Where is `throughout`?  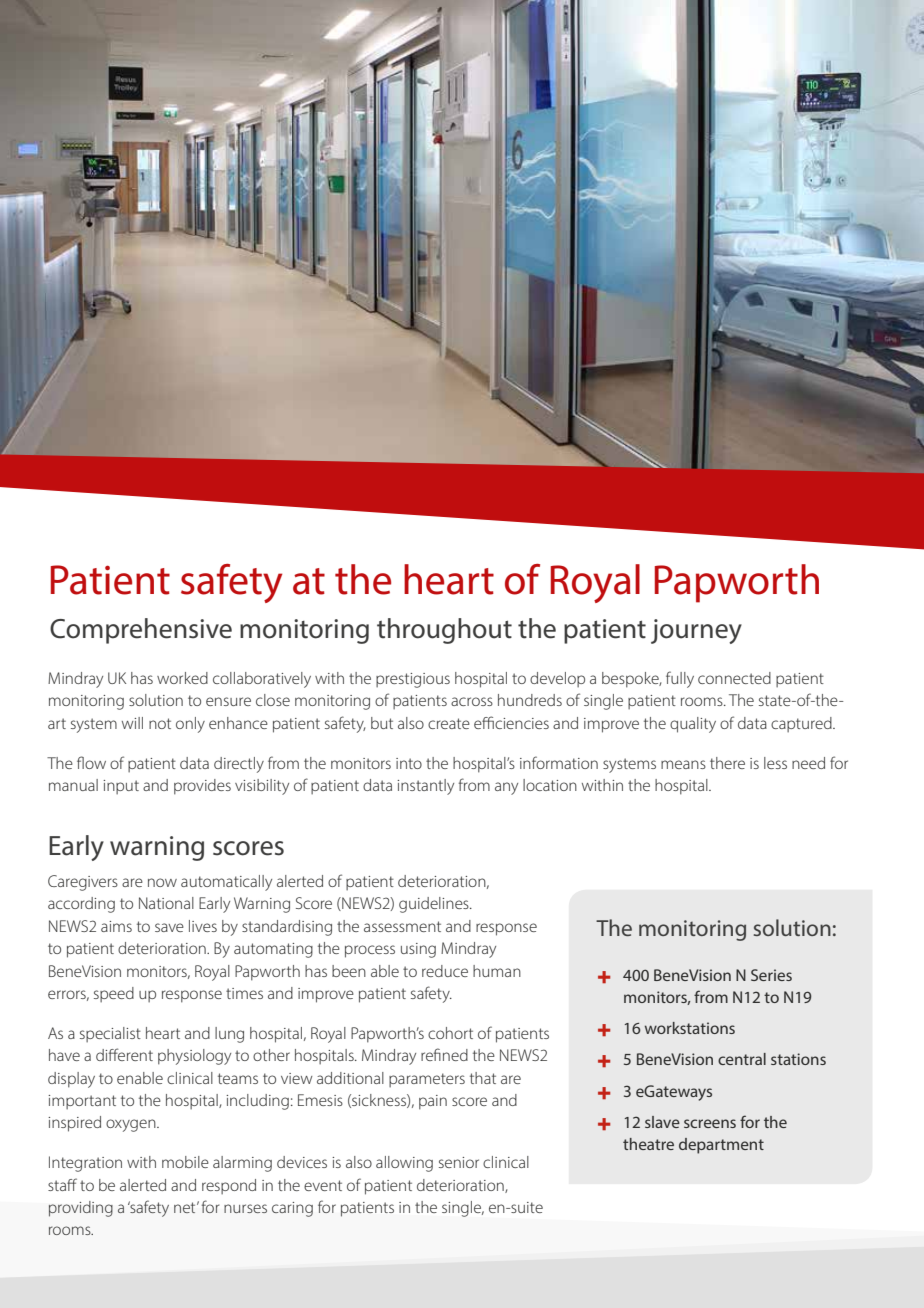
throughout is located at coordinates (444, 631).
